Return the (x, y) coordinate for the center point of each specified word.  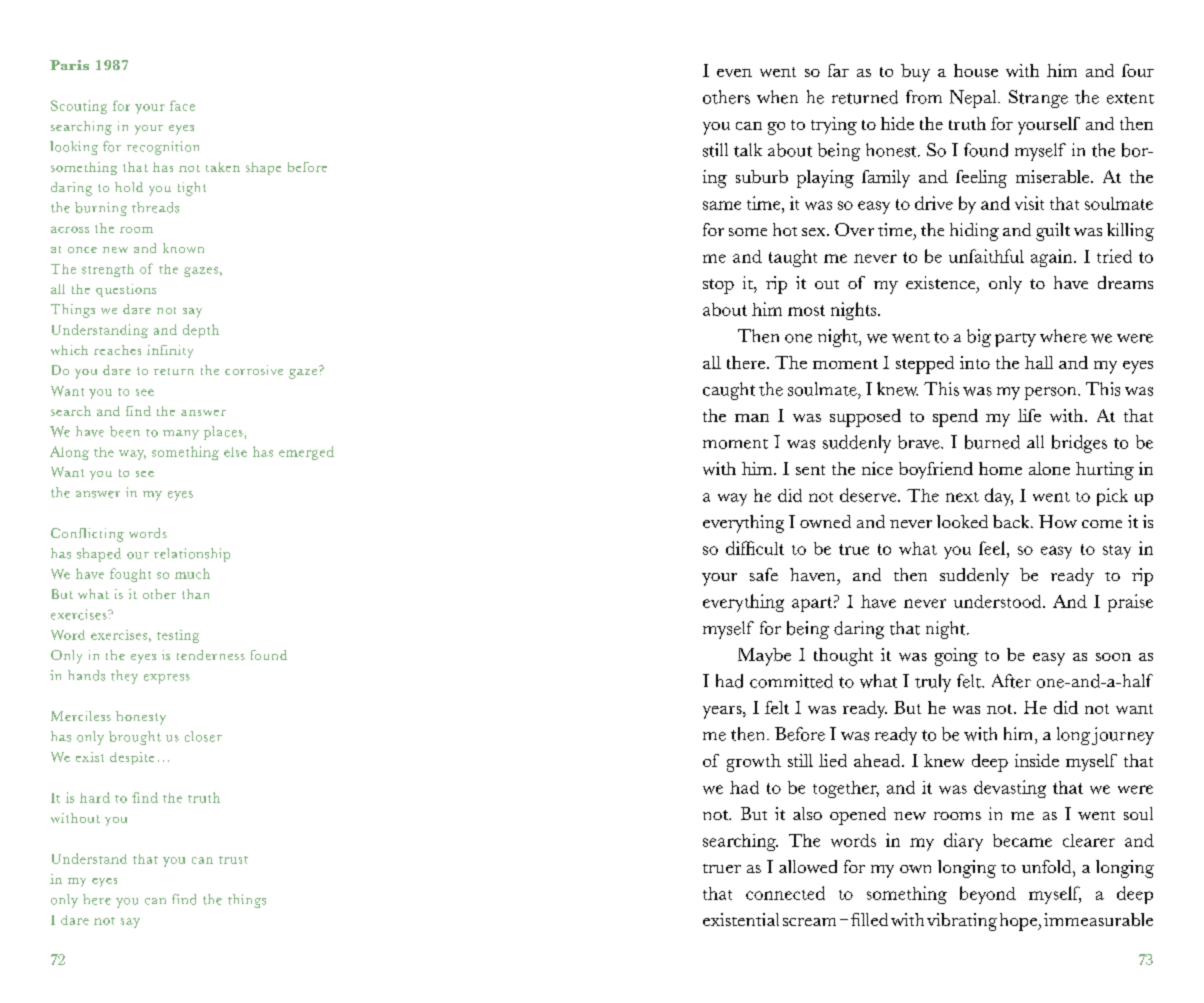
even (734, 73)
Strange (1038, 99)
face (182, 105)
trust (233, 860)
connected (785, 893)
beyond (988, 895)
